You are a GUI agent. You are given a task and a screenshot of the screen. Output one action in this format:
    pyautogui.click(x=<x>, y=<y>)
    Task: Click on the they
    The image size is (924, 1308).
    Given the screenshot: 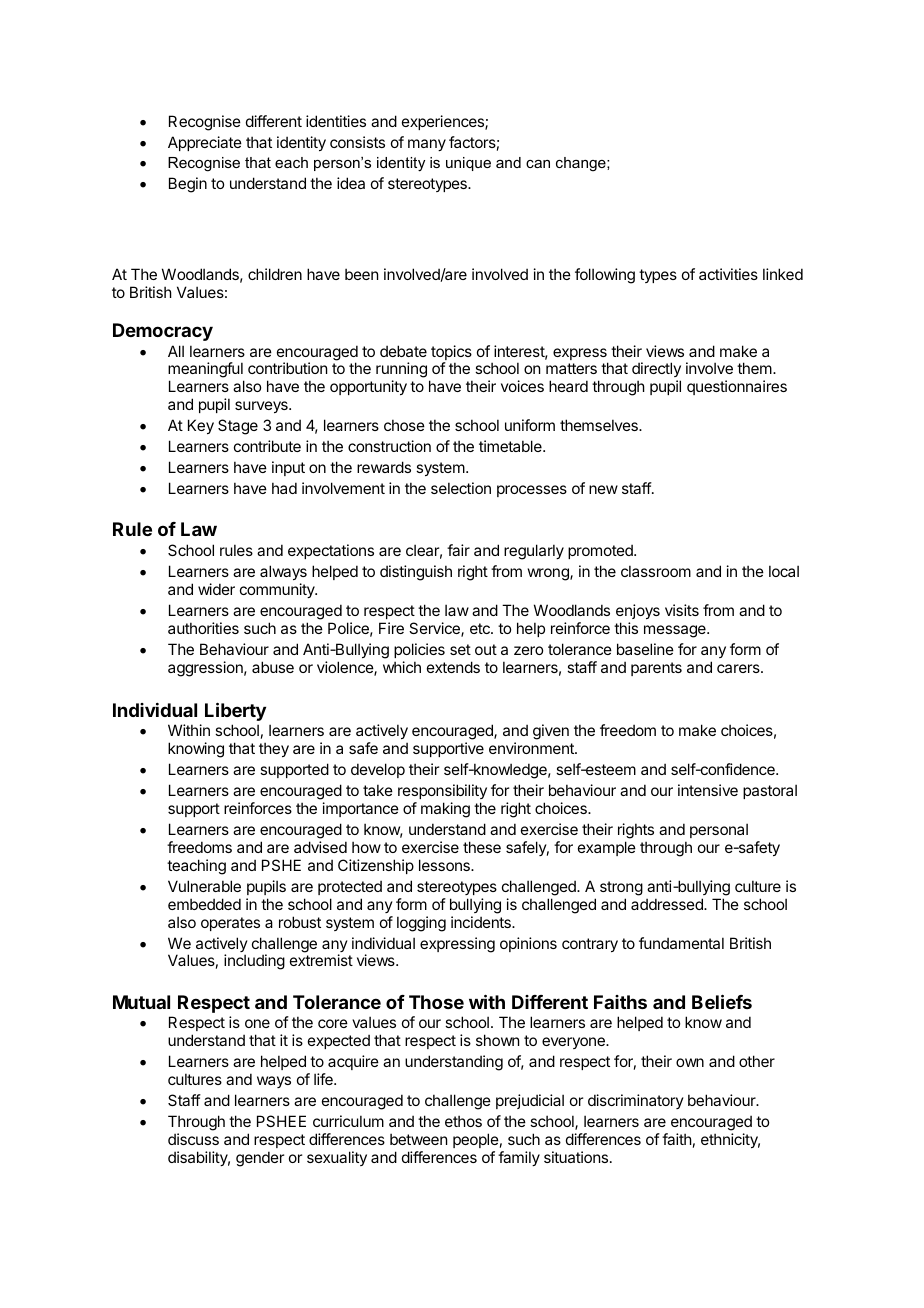 What is the action you would take?
    pyautogui.click(x=274, y=749)
